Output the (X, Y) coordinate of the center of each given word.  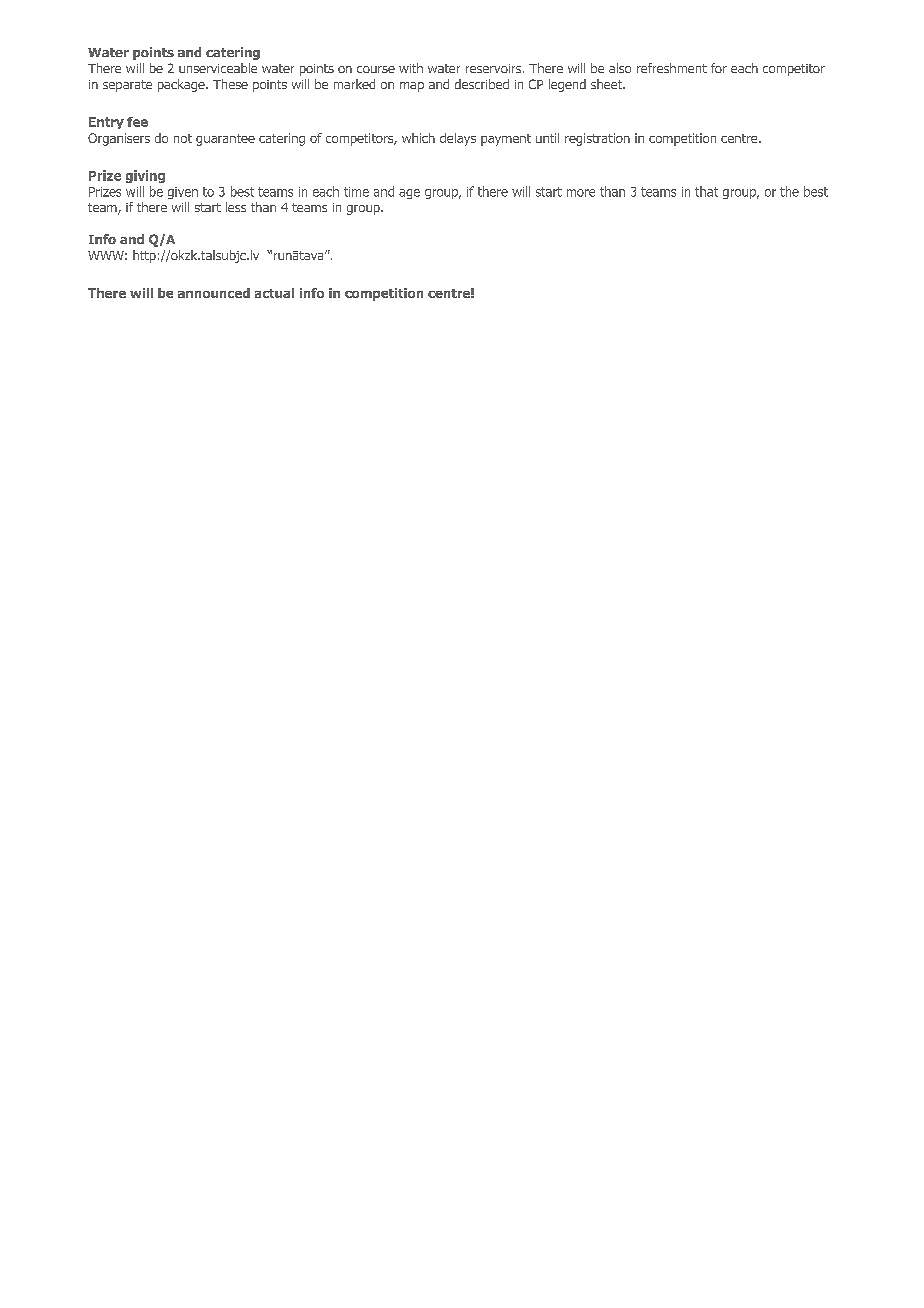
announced (214, 293)
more (581, 193)
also (620, 68)
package (182, 85)
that (706, 191)
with (411, 68)
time (356, 192)
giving (145, 176)
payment (506, 140)
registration (597, 139)
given (183, 193)
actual (274, 293)
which (418, 138)
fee (137, 122)
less (236, 207)
